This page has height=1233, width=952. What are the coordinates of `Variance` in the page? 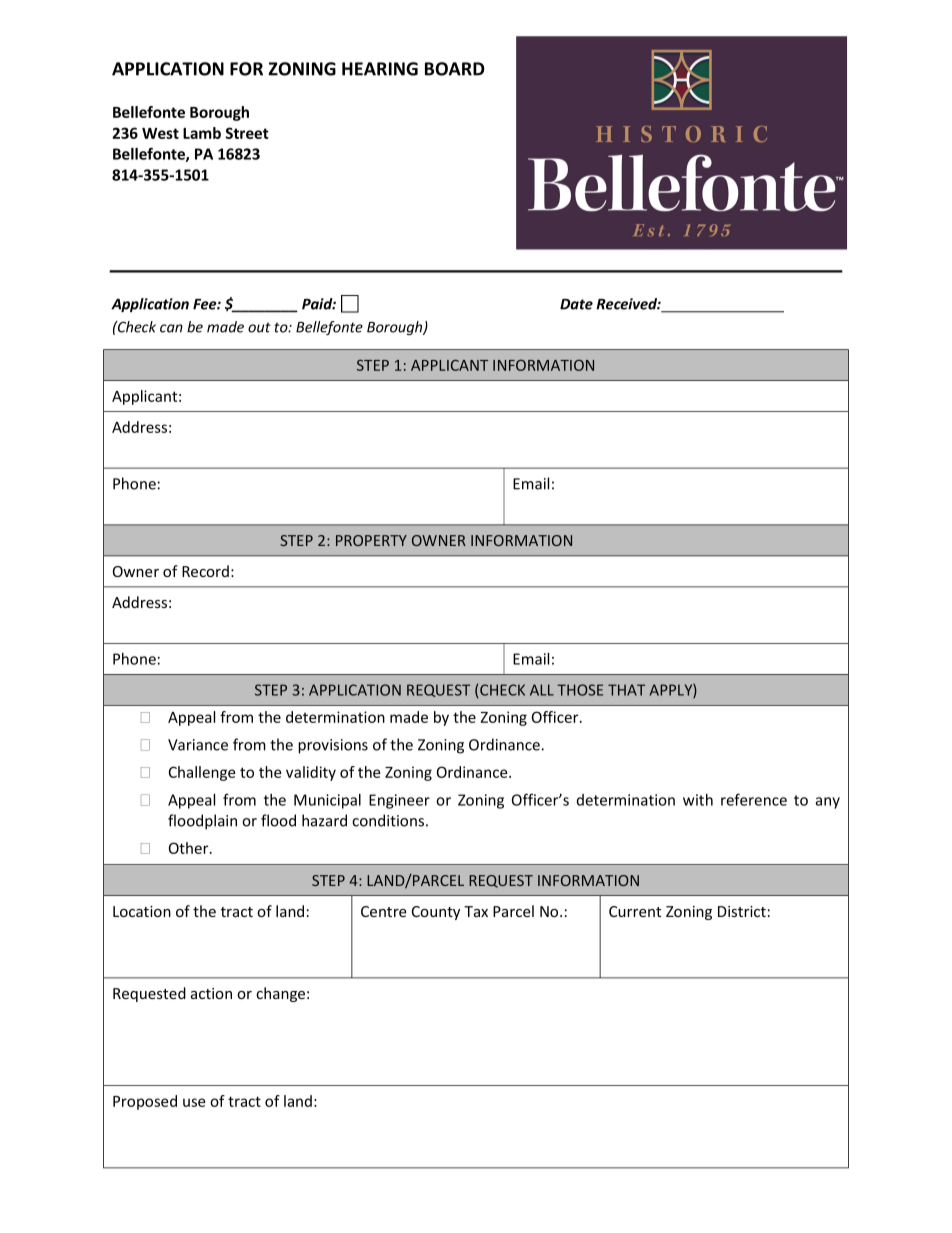 It's located at (198, 745).
